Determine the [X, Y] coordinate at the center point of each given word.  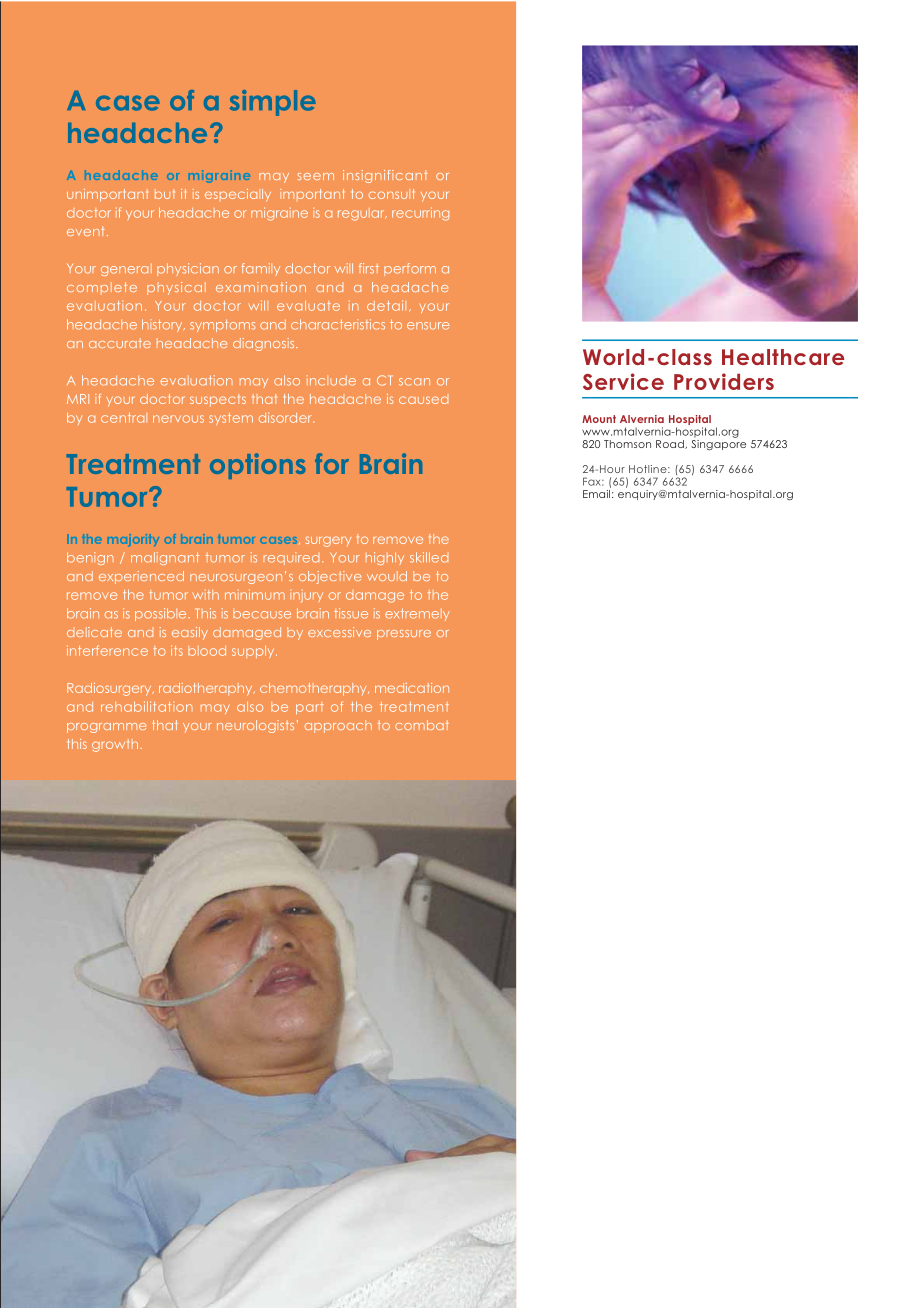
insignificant [385, 176]
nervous [178, 419]
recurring [420, 214]
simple [273, 103]
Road [671, 444]
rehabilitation [147, 706]
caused [423, 400]
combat [422, 725]
